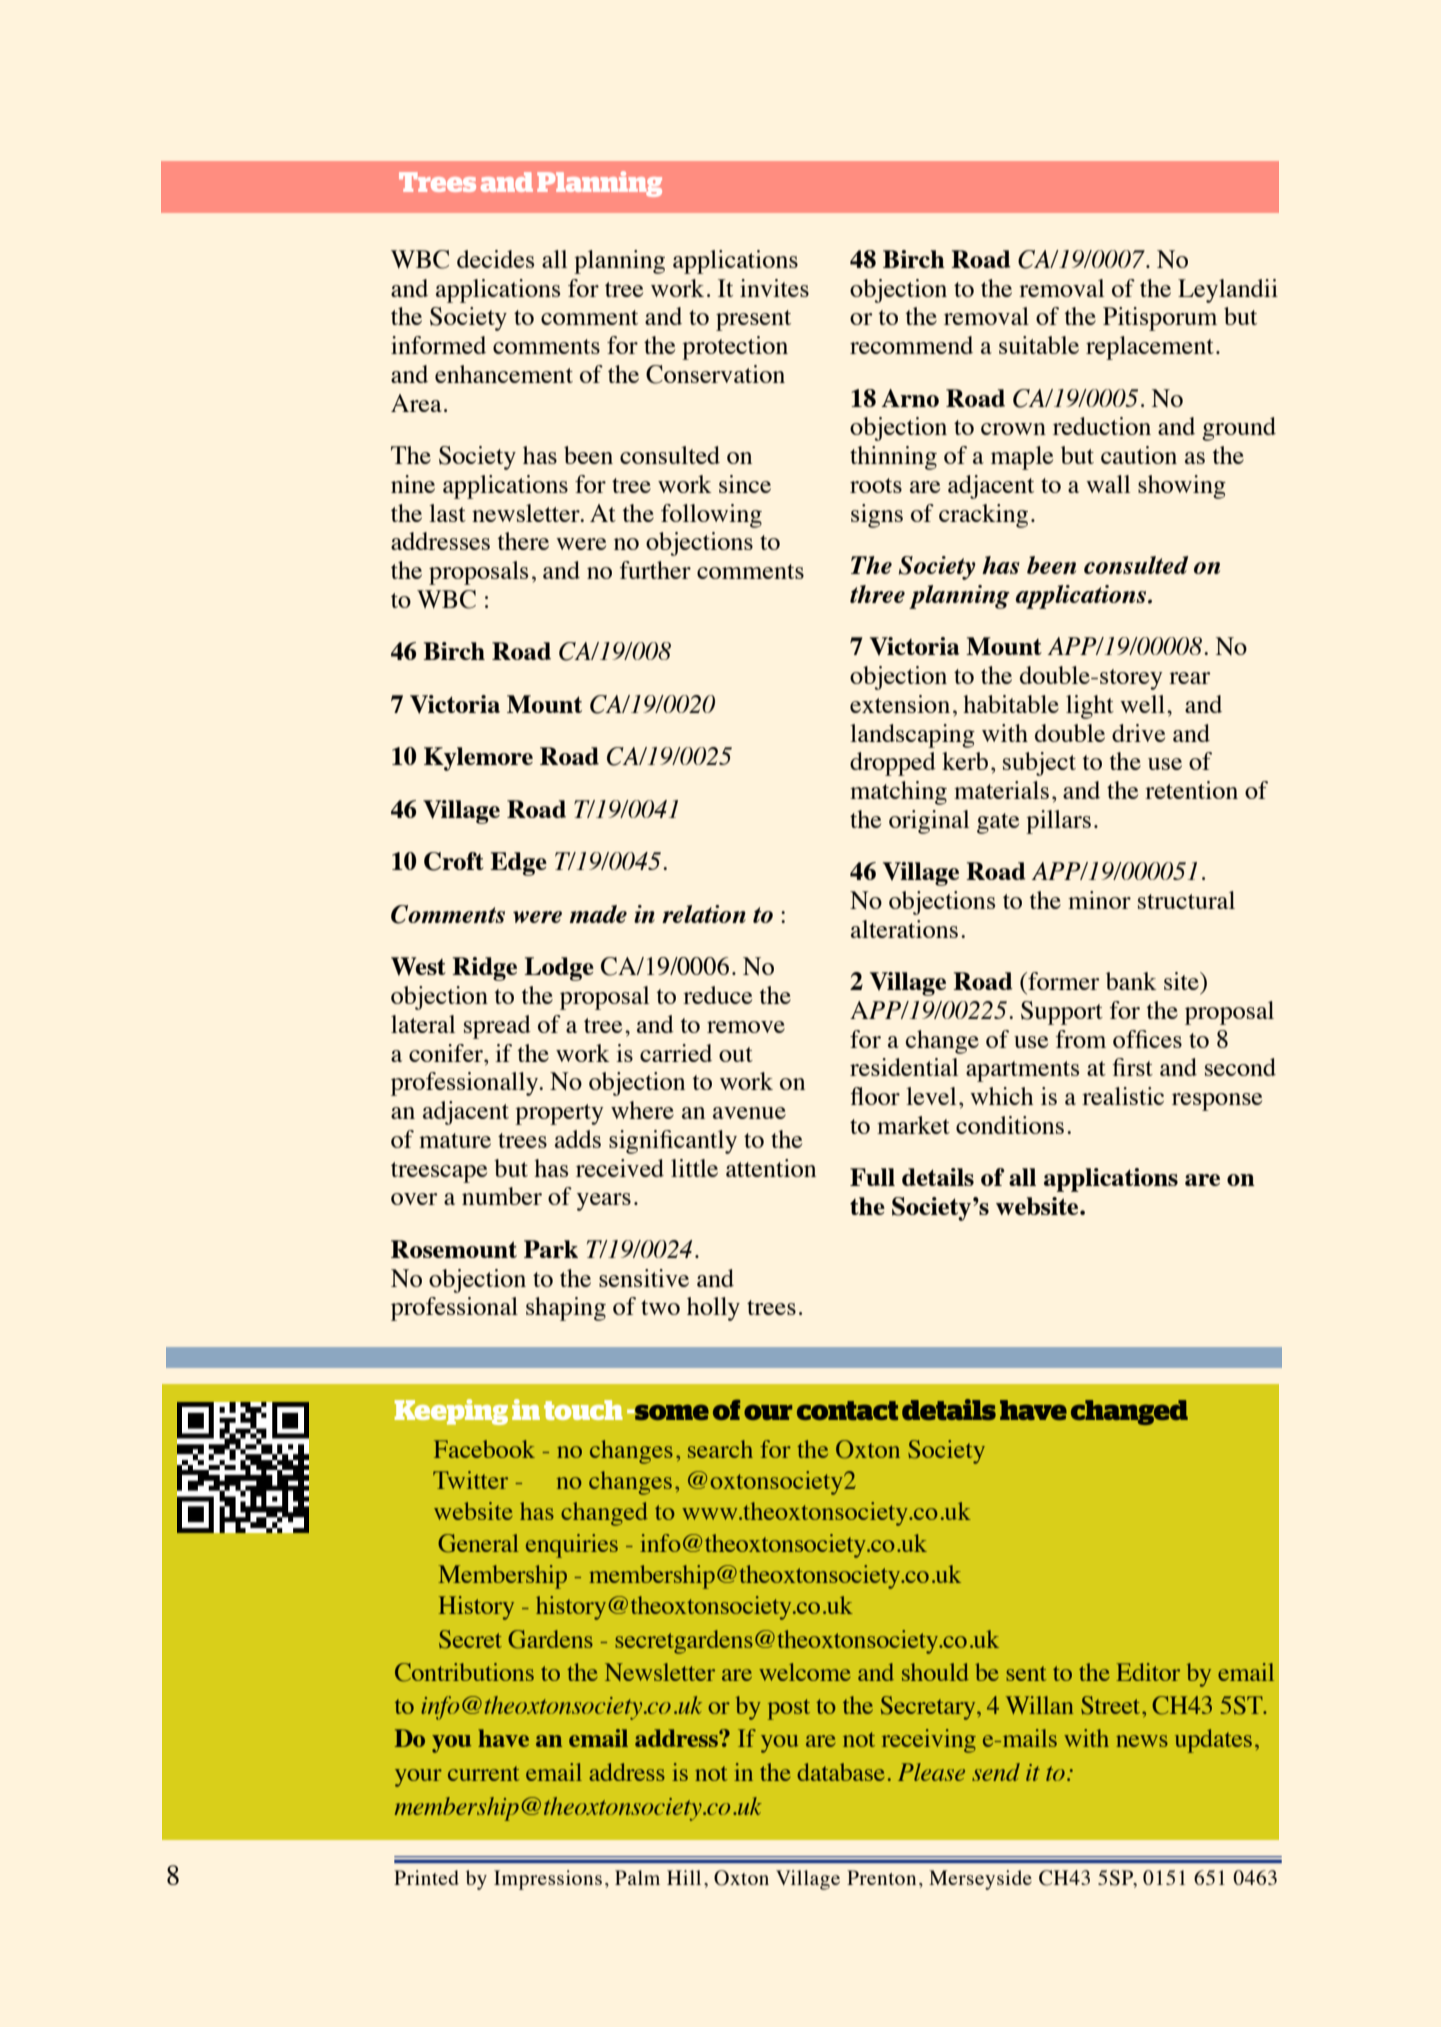  I want to click on realistic, so click(1123, 1096).
